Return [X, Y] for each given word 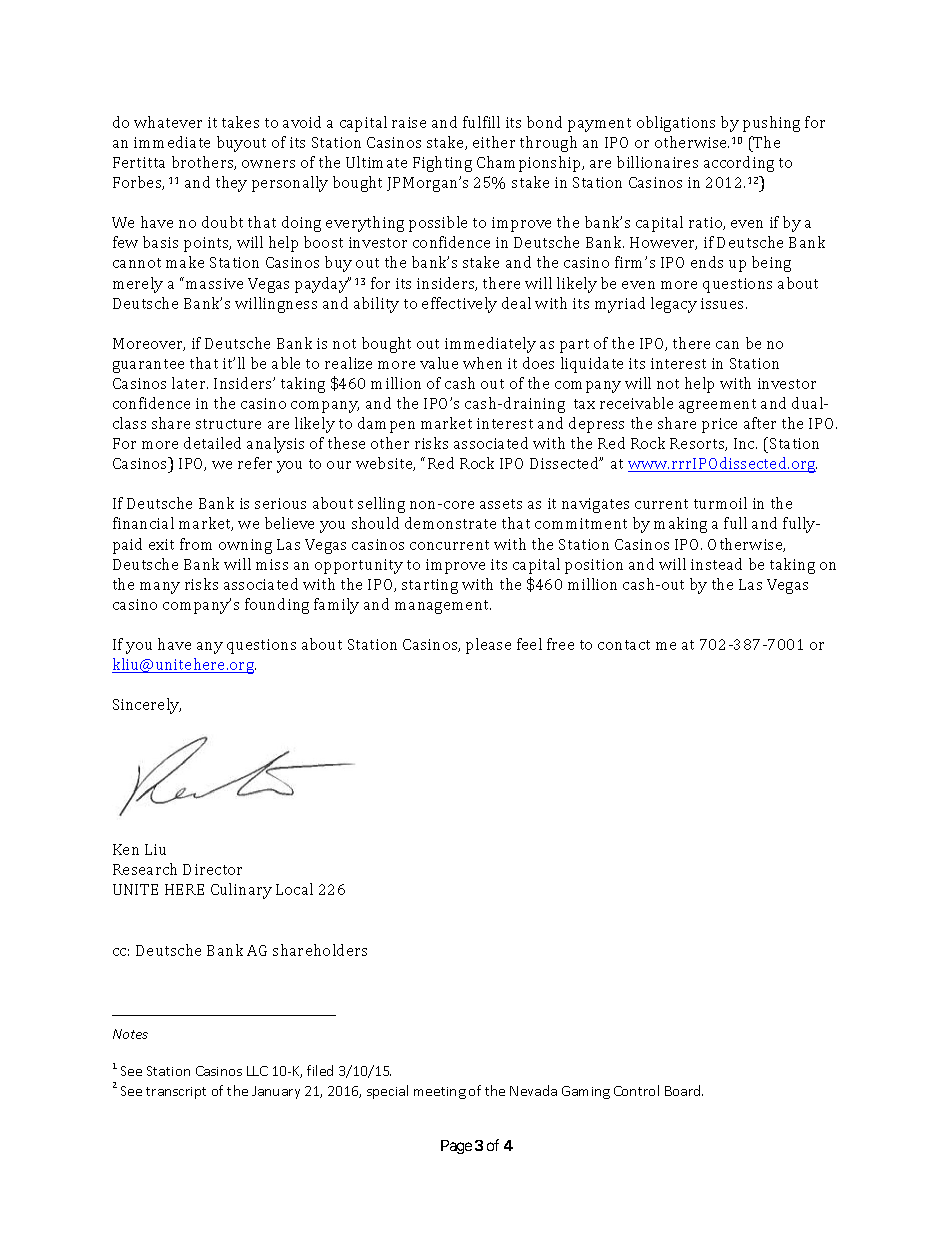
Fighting [442, 164]
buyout [241, 144]
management [443, 607]
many [160, 588]
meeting [440, 1093]
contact [624, 645]
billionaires [657, 162]
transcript [176, 1093]
